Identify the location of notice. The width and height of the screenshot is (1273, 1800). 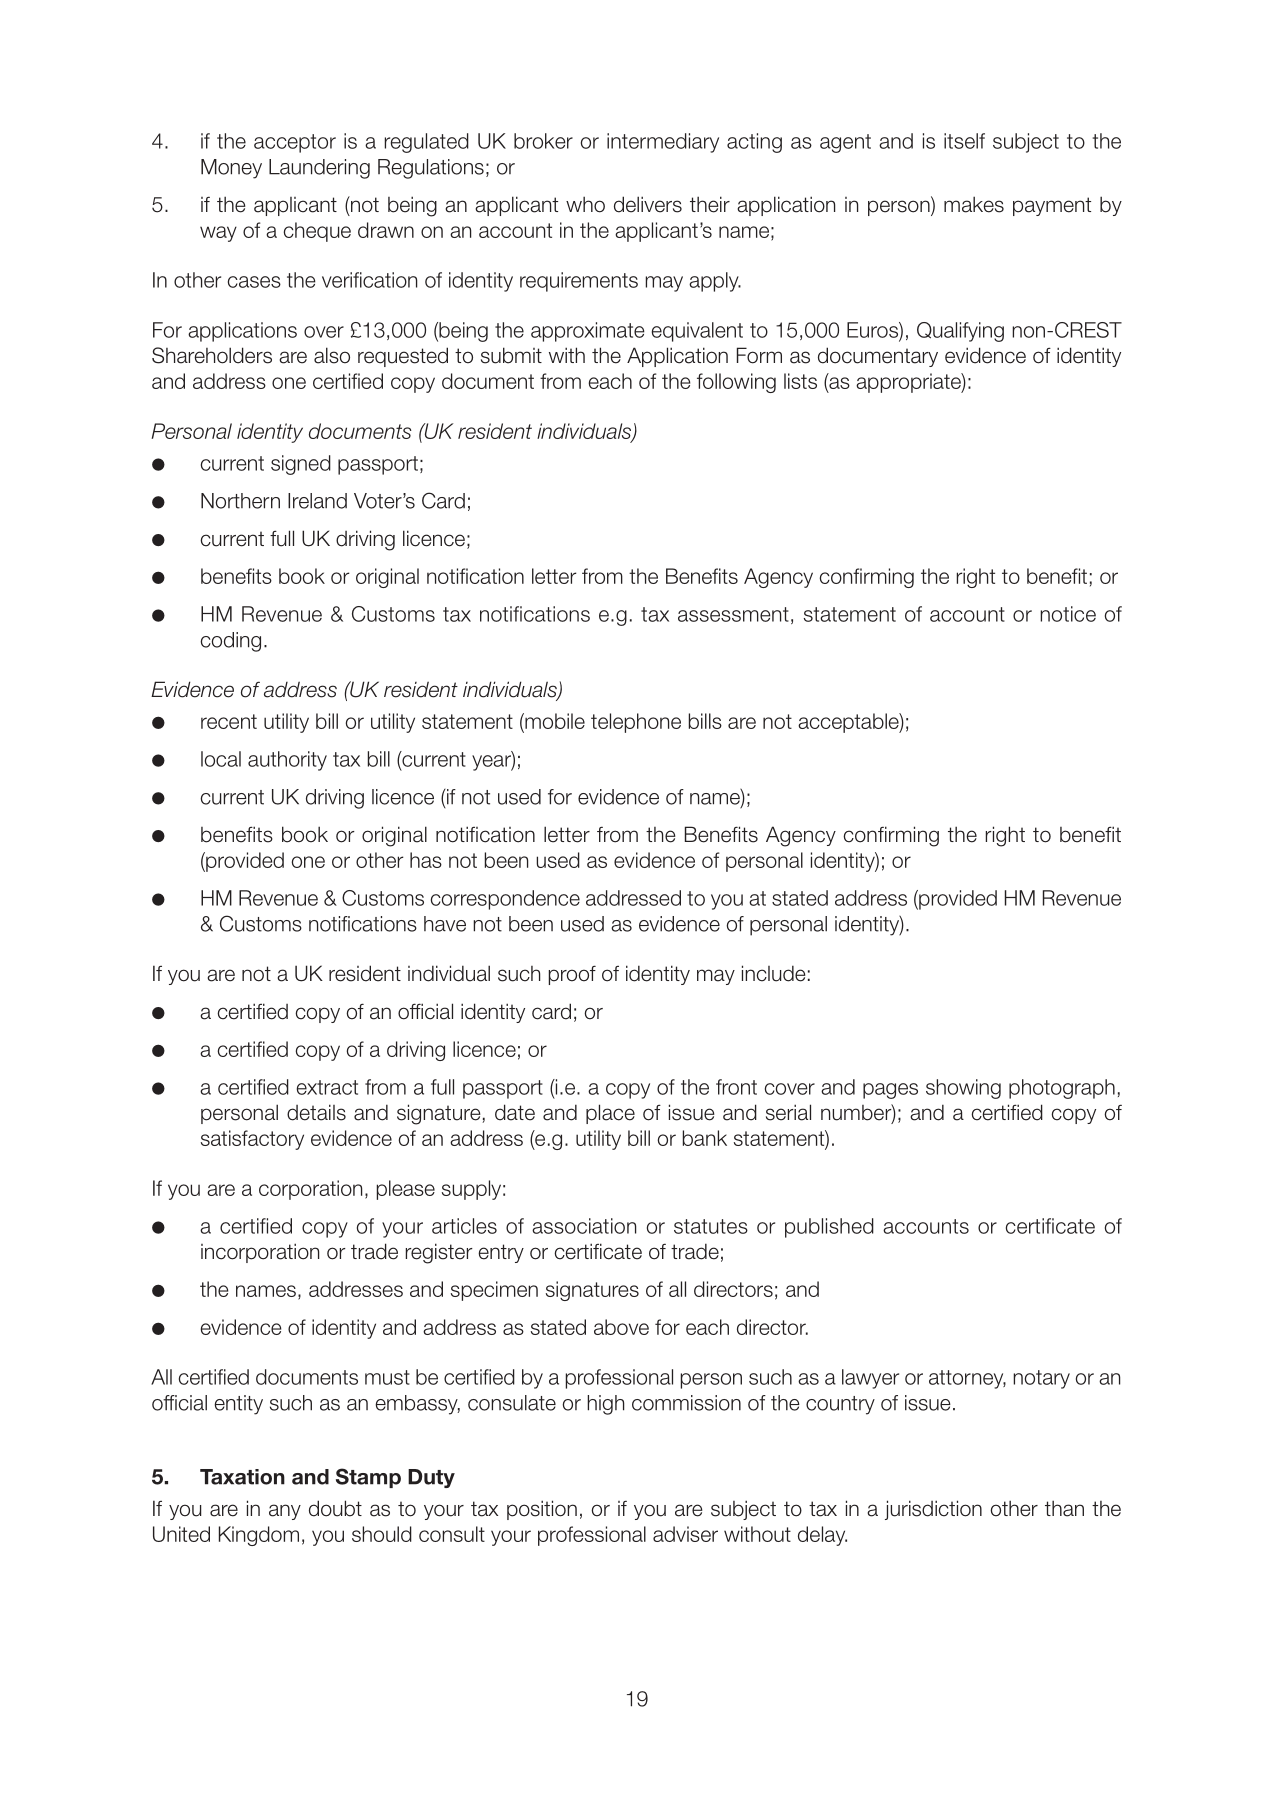
(1068, 614).
